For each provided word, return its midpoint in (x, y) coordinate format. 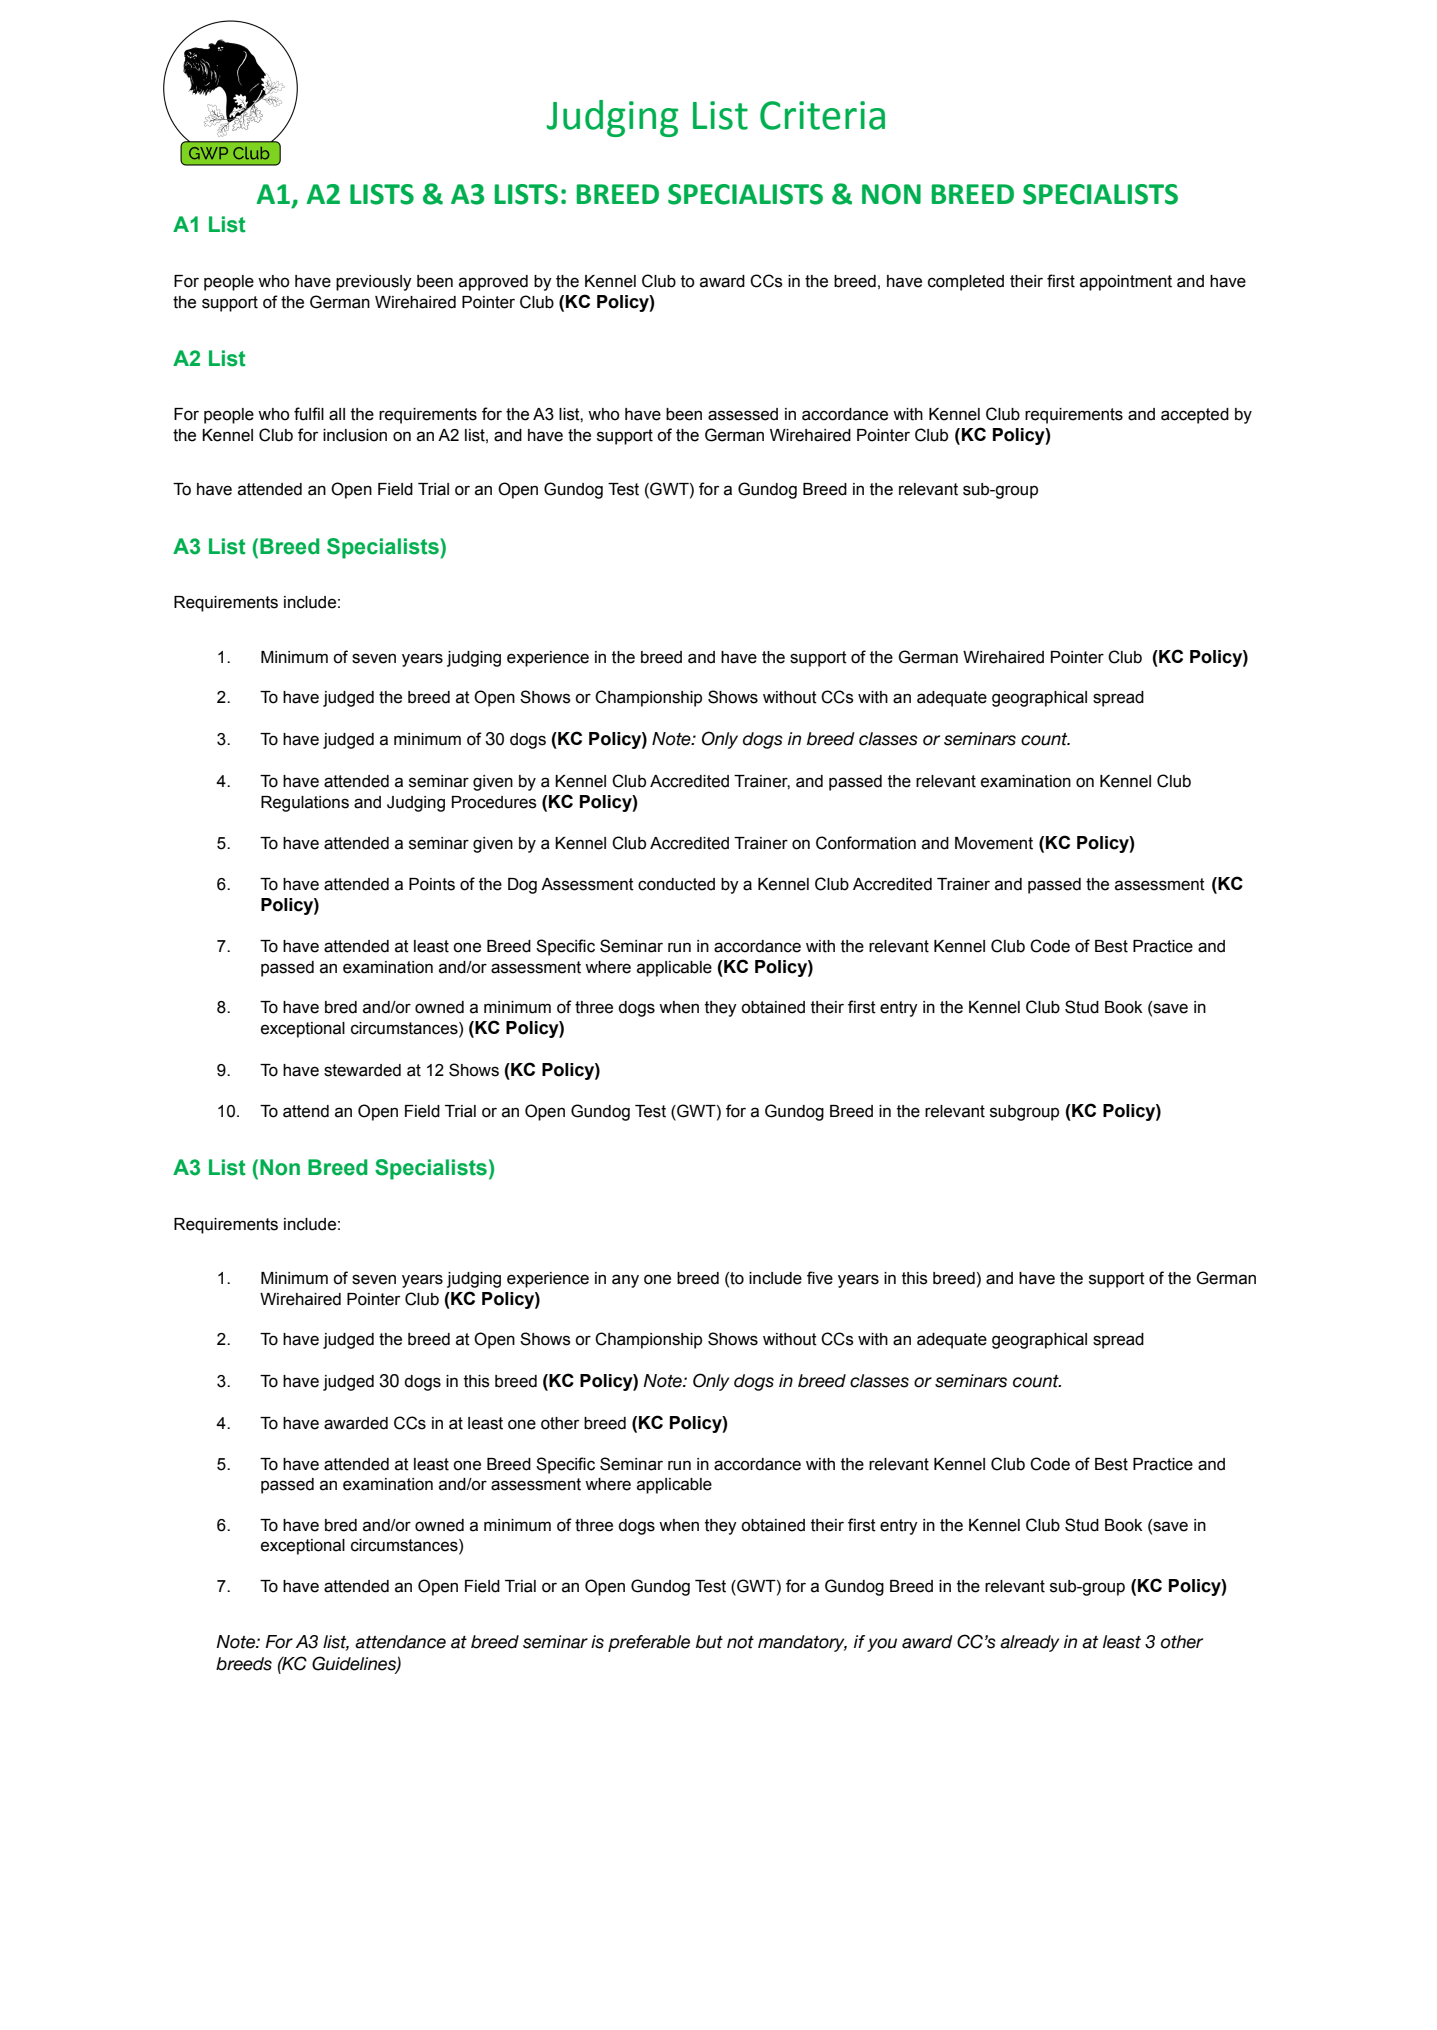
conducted (676, 884)
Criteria (822, 115)
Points (432, 884)
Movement (994, 843)
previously (374, 283)
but (709, 1642)
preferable (649, 1643)
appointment (1126, 283)
